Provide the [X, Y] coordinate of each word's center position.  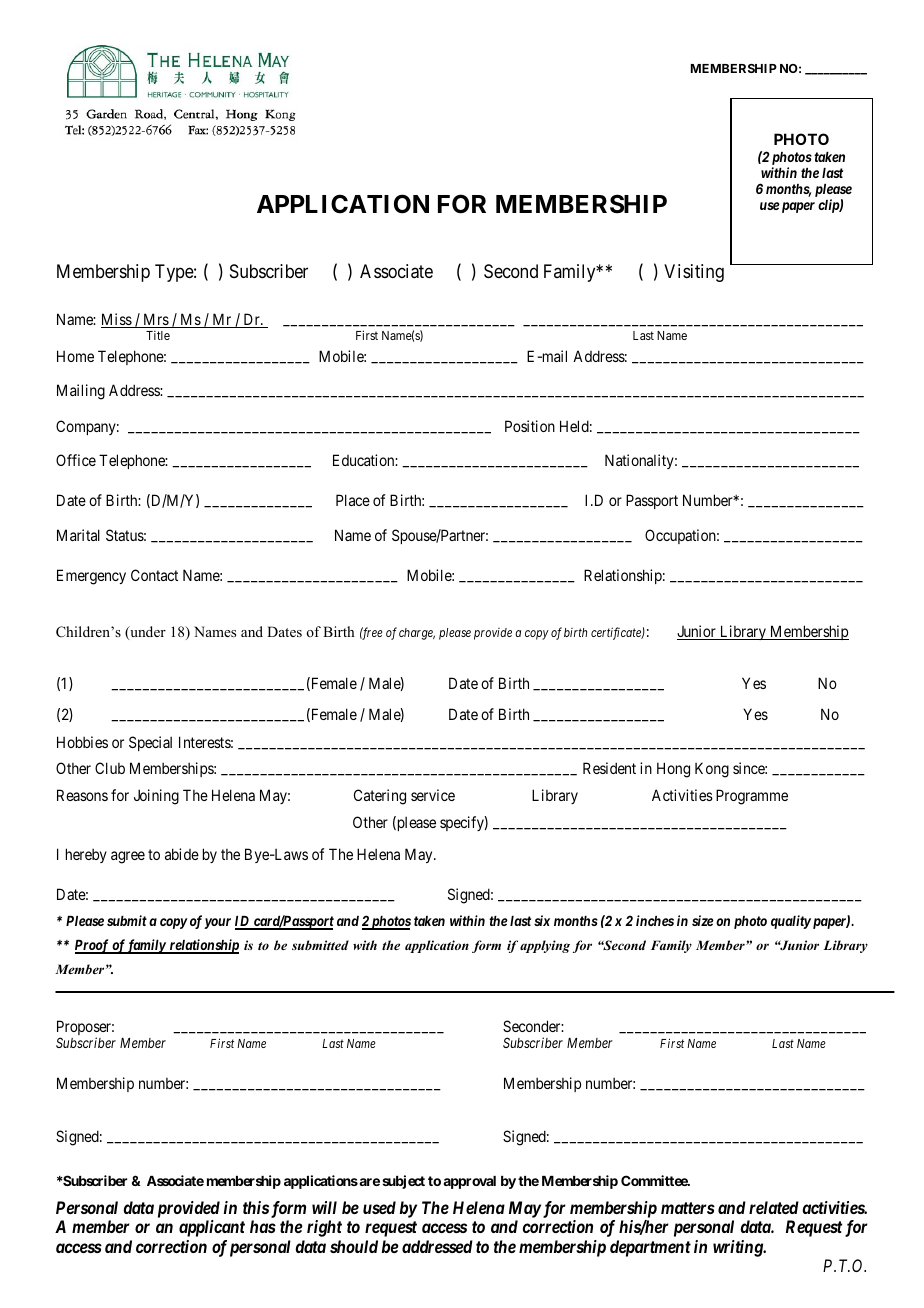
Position [530, 426]
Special [150, 743]
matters [688, 1208]
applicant [212, 1228]
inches [655, 920]
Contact [154, 575]
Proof [93, 946]
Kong [712, 770]
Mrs [155, 320]
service [433, 795]
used [379, 1207]
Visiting [694, 273]
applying [545, 946]
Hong [673, 770]
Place [353, 500]
